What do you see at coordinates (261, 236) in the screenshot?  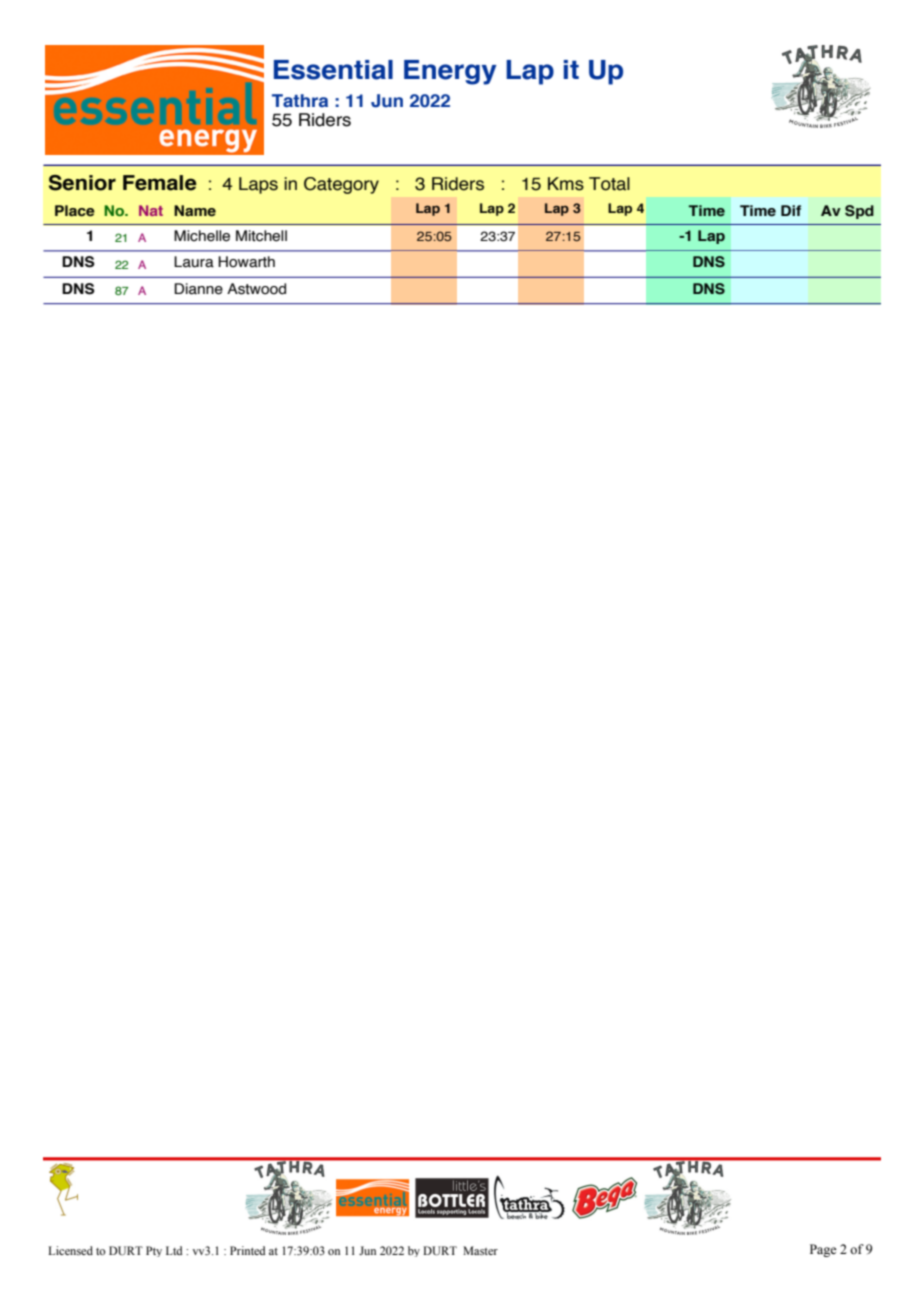 I see `Mitchell` at bounding box center [261, 236].
